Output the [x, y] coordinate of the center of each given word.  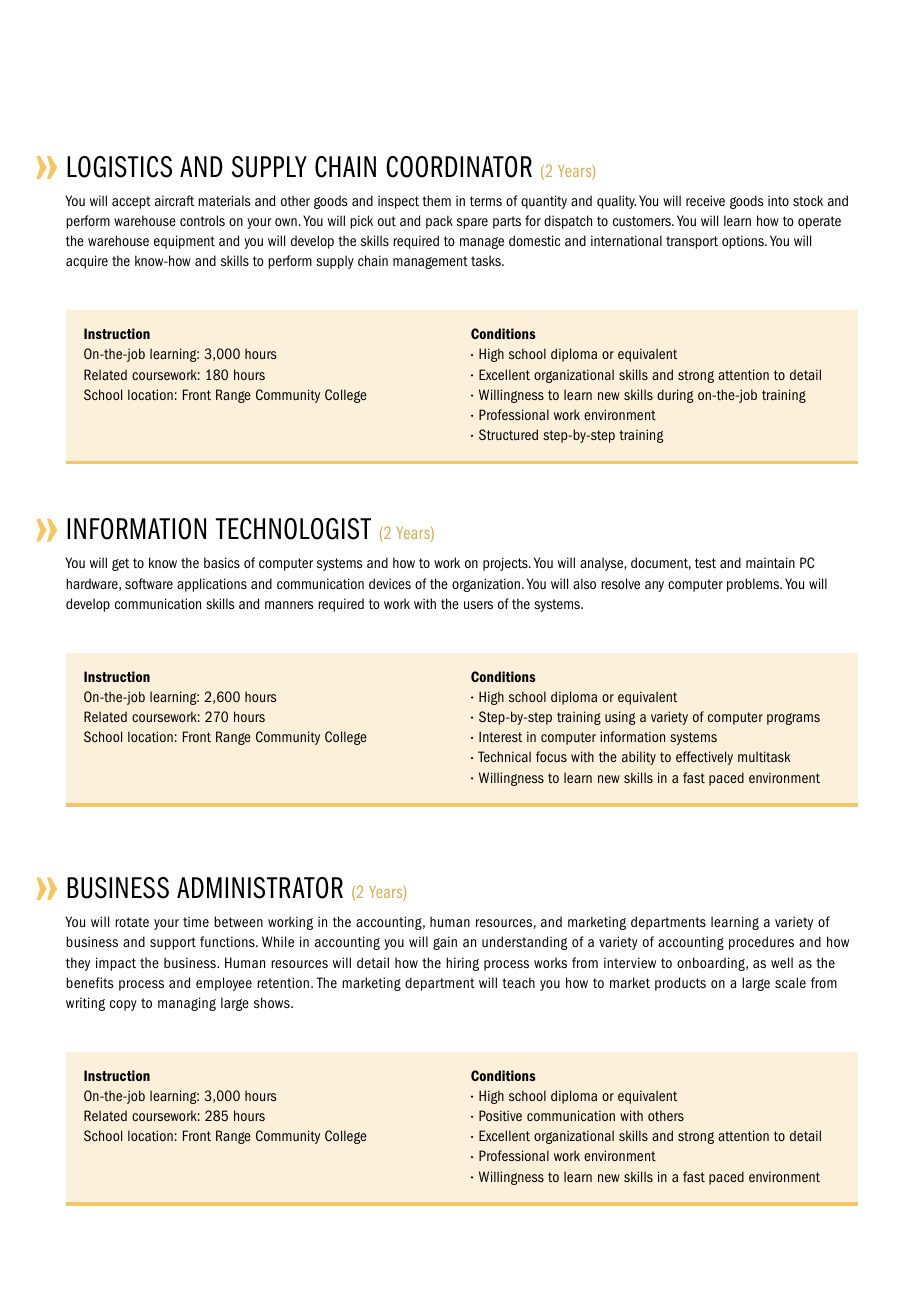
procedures [761, 943]
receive [705, 200]
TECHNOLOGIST [293, 529]
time [196, 921]
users [478, 605]
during [675, 396]
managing [187, 1004]
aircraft [174, 200]
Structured [508, 434]
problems [754, 585]
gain [445, 943]
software [149, 583]
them [436, 200]
